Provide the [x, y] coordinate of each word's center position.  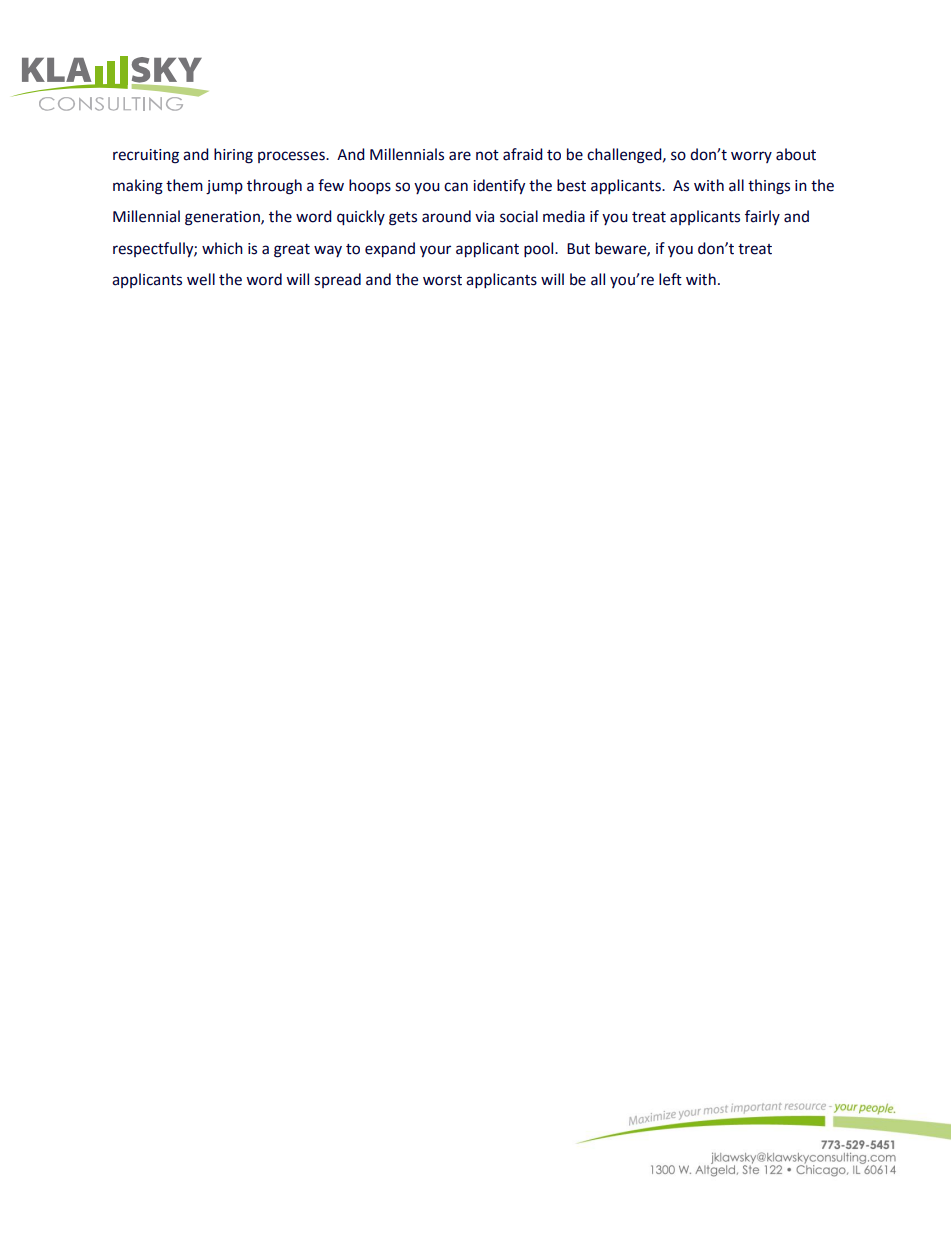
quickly [361, 217]
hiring [233, 156]
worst [442, 280]
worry [751, 157]
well [201, 279]
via [484, 217]
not [487, 155]
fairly [762, 217]
